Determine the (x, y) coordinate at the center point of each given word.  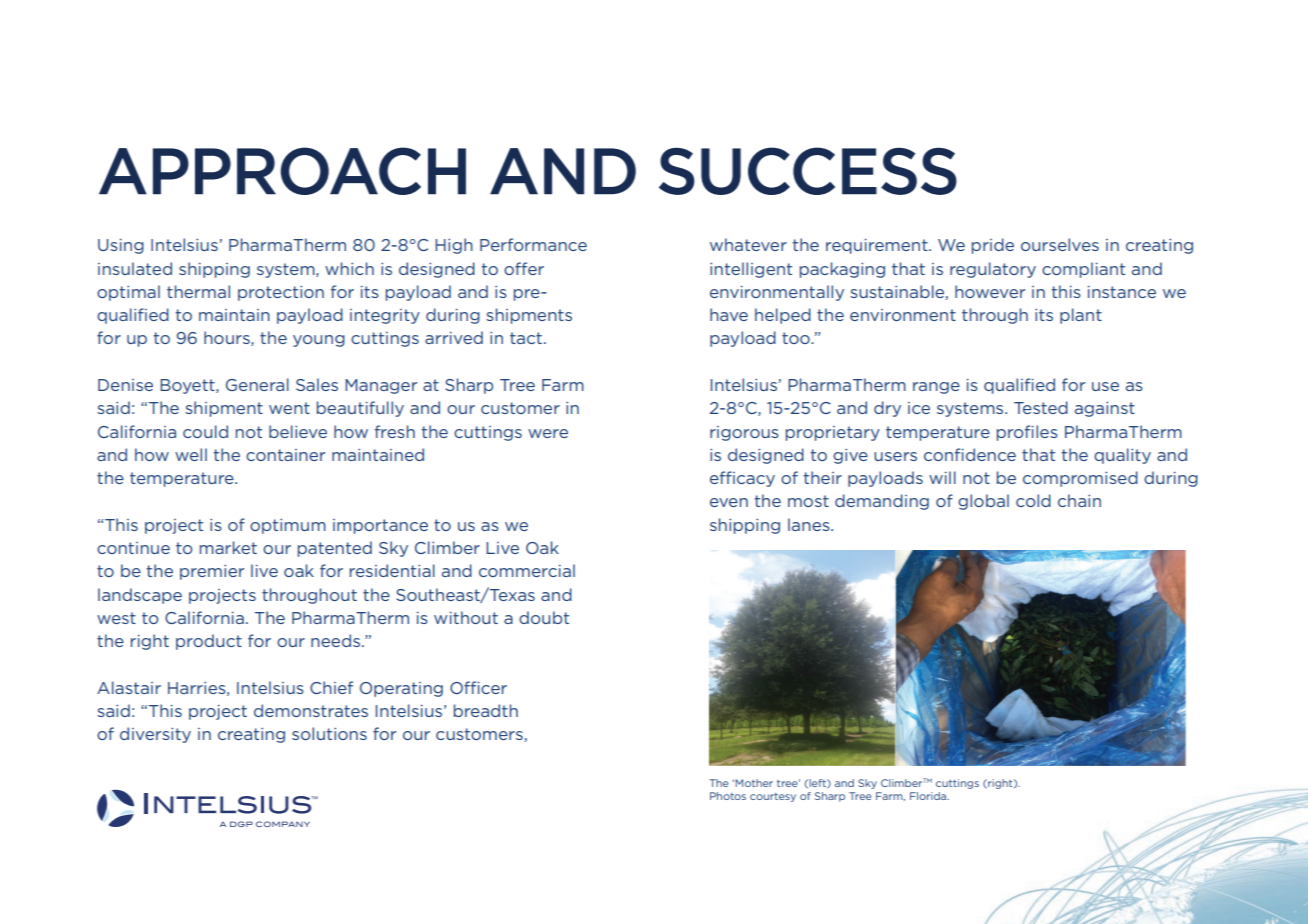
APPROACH (282, 171)
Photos (728, 796)
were (548, 433)
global (983, 502)
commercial (527, 570)
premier (212, 572)
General (257, 384)
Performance (533, 244)
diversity (155, 735)
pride (993, 246)
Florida (929, 796)
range (936, 388)
